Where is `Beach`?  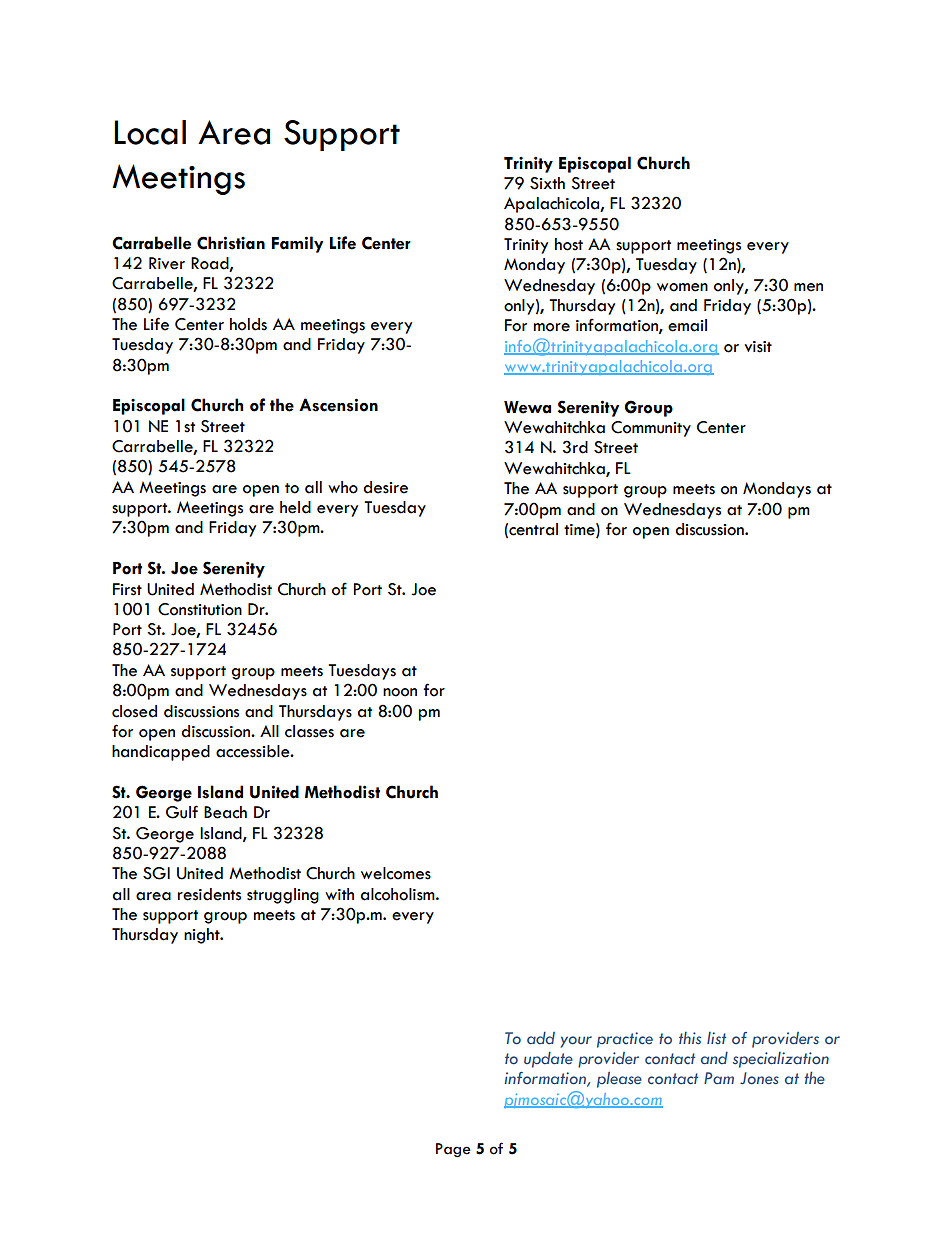 Beach is located at coordinates (225, 812).
